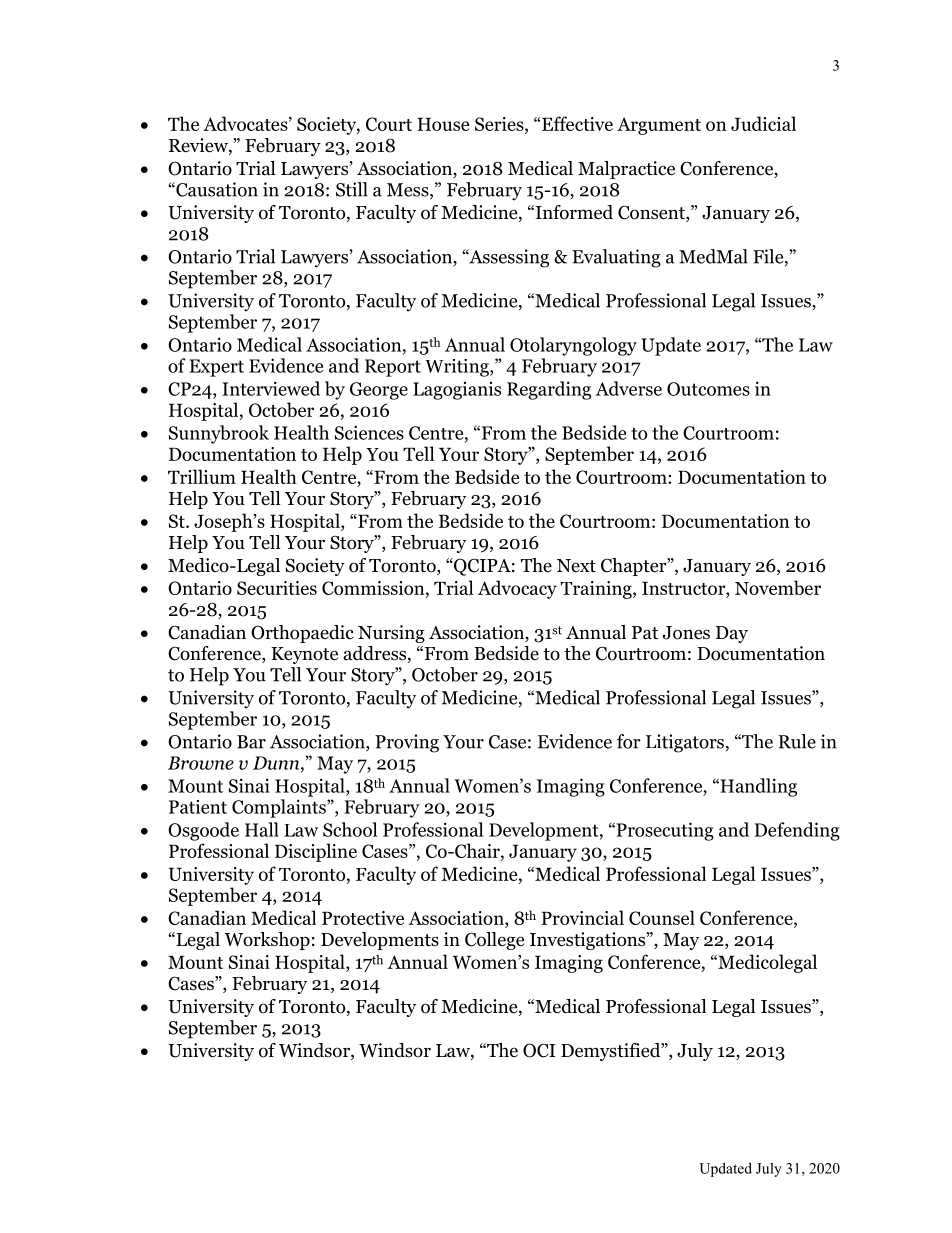 The height and width of the image is (1233, 952). What do you see at coordinates (573, 346) in the image?
I see `Otolaryngology` at bounding box center [573, 346].
